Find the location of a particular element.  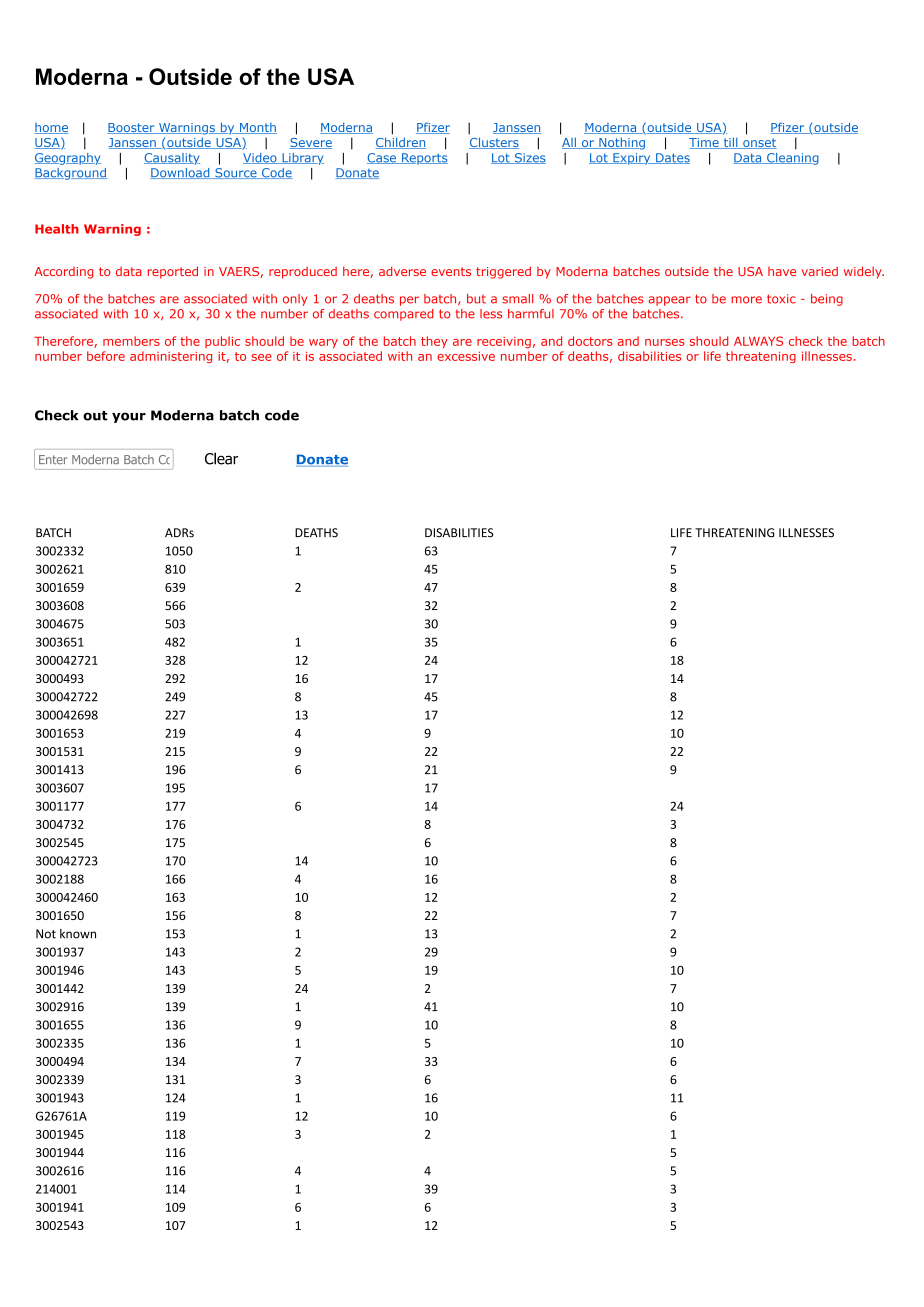

Reports is located at coordinates (424, 159).
